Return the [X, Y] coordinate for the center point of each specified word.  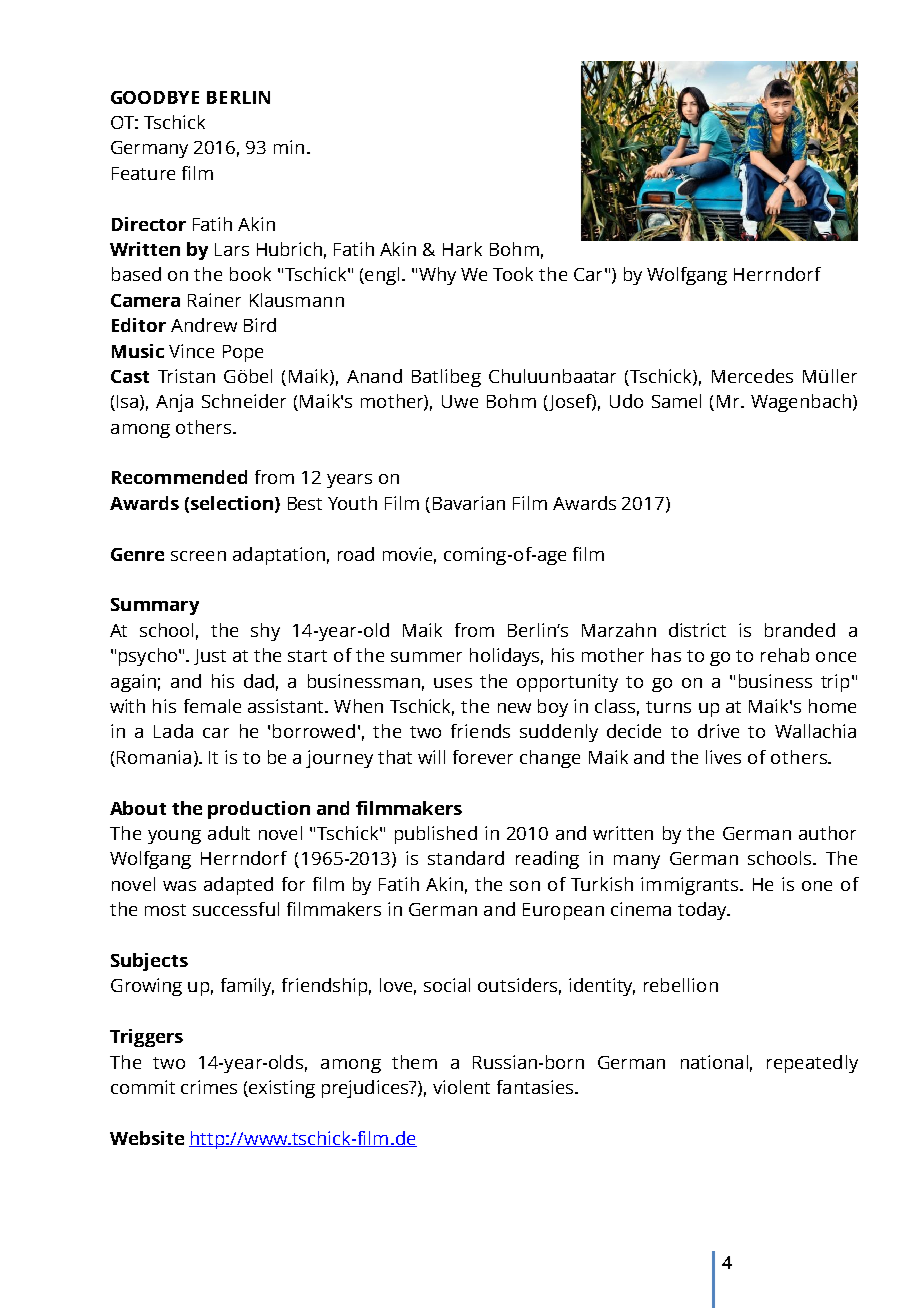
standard [466, 858]
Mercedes [752, 376]
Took [513, 274]
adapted [238, 886]
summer [426, 657]
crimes [209, 1087]
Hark [462, 249]
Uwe [460, 401]
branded [800, 630]
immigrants [691, 886]
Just [210, 657]
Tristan [186, 376]
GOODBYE [155, 97]
